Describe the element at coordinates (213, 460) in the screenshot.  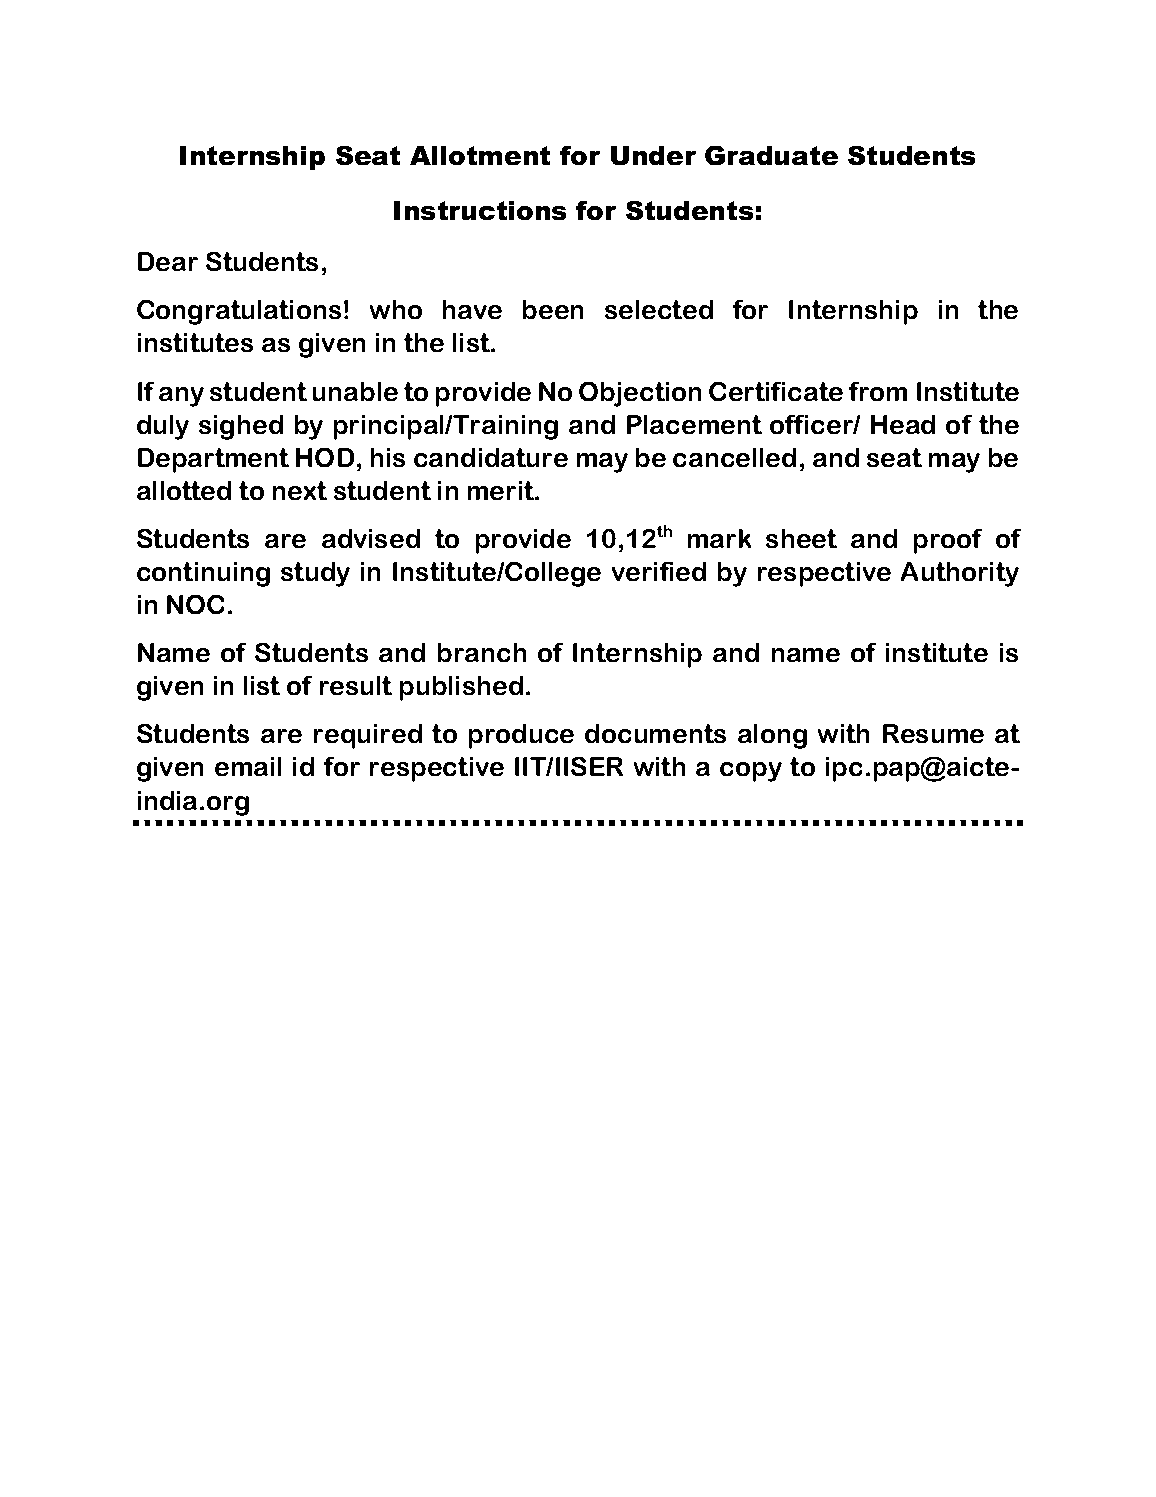
I see `Department` at that location.
